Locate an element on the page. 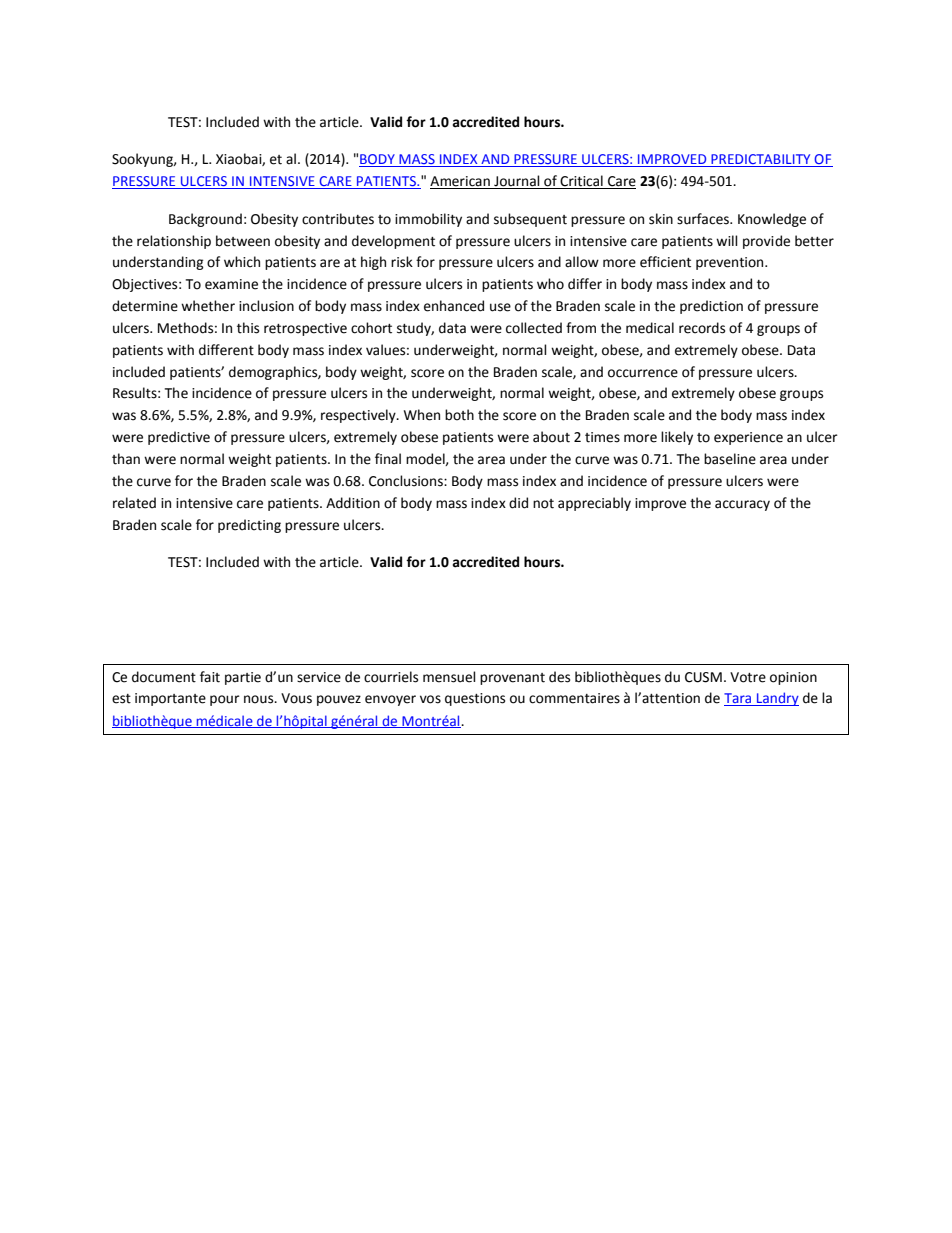 The width and height of the image is (952, 1233). American is located at coordinates (461, 182).
